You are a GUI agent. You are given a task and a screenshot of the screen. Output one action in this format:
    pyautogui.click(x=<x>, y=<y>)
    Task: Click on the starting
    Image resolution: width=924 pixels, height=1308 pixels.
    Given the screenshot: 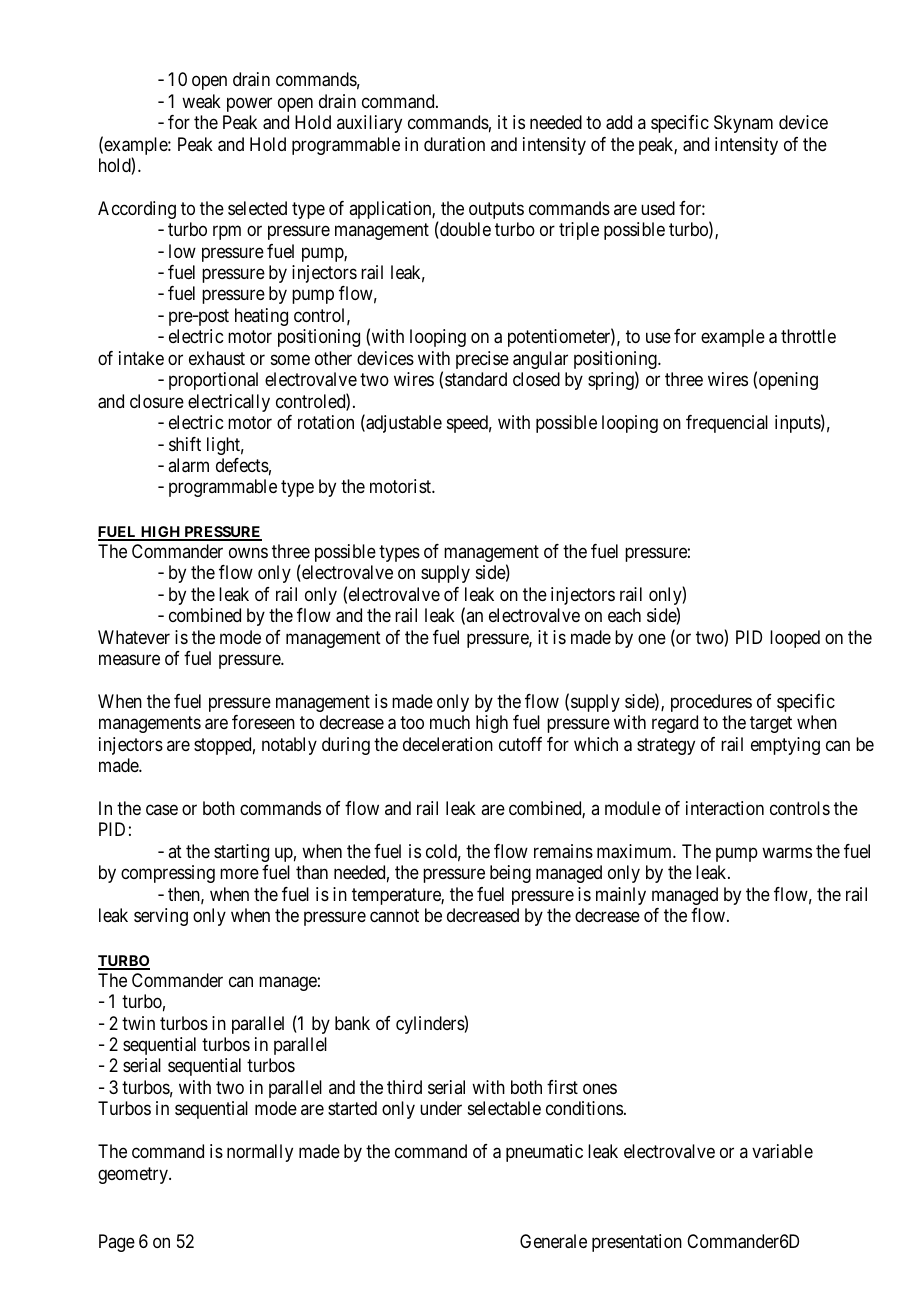 What is the action you would take?
    pyautogui.click(x=241, y=853)
